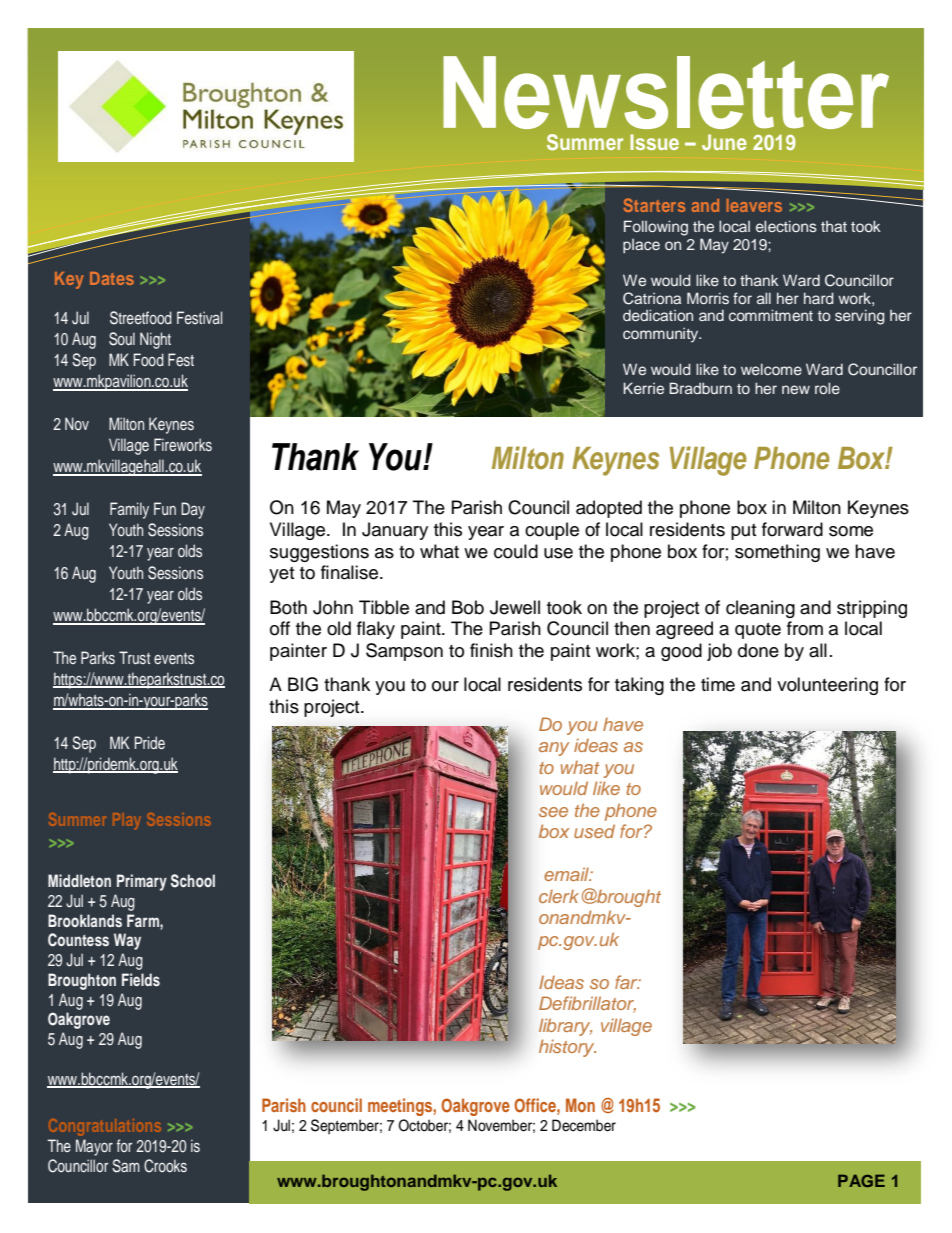 This screenshot has width=952, height=1233. What do you see at coordinates (552, 531) in the screenshot?
I see `couple` at bounding box center [552, 531].
